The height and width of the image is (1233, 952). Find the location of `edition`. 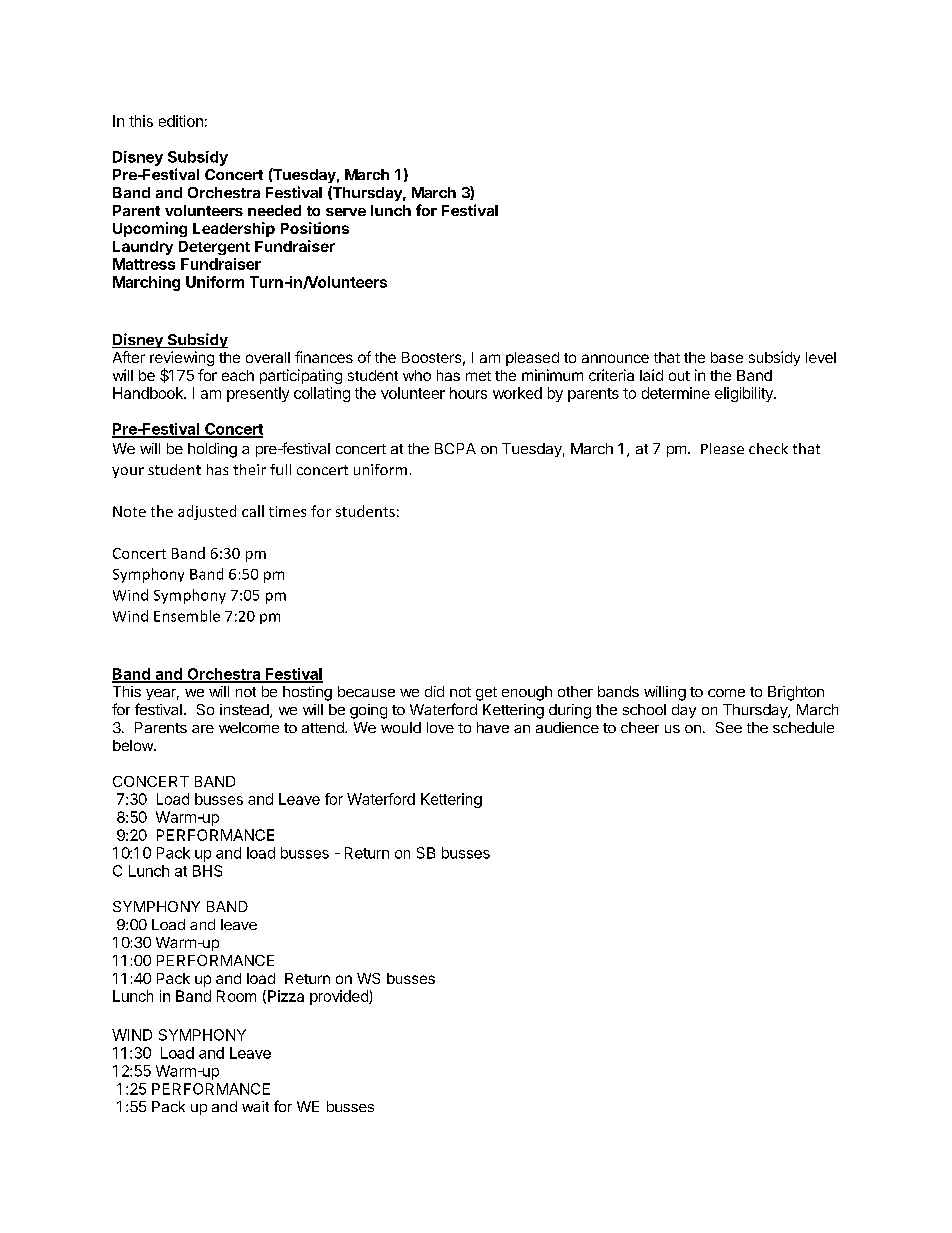

edition is located at coordinates (181, 121).
